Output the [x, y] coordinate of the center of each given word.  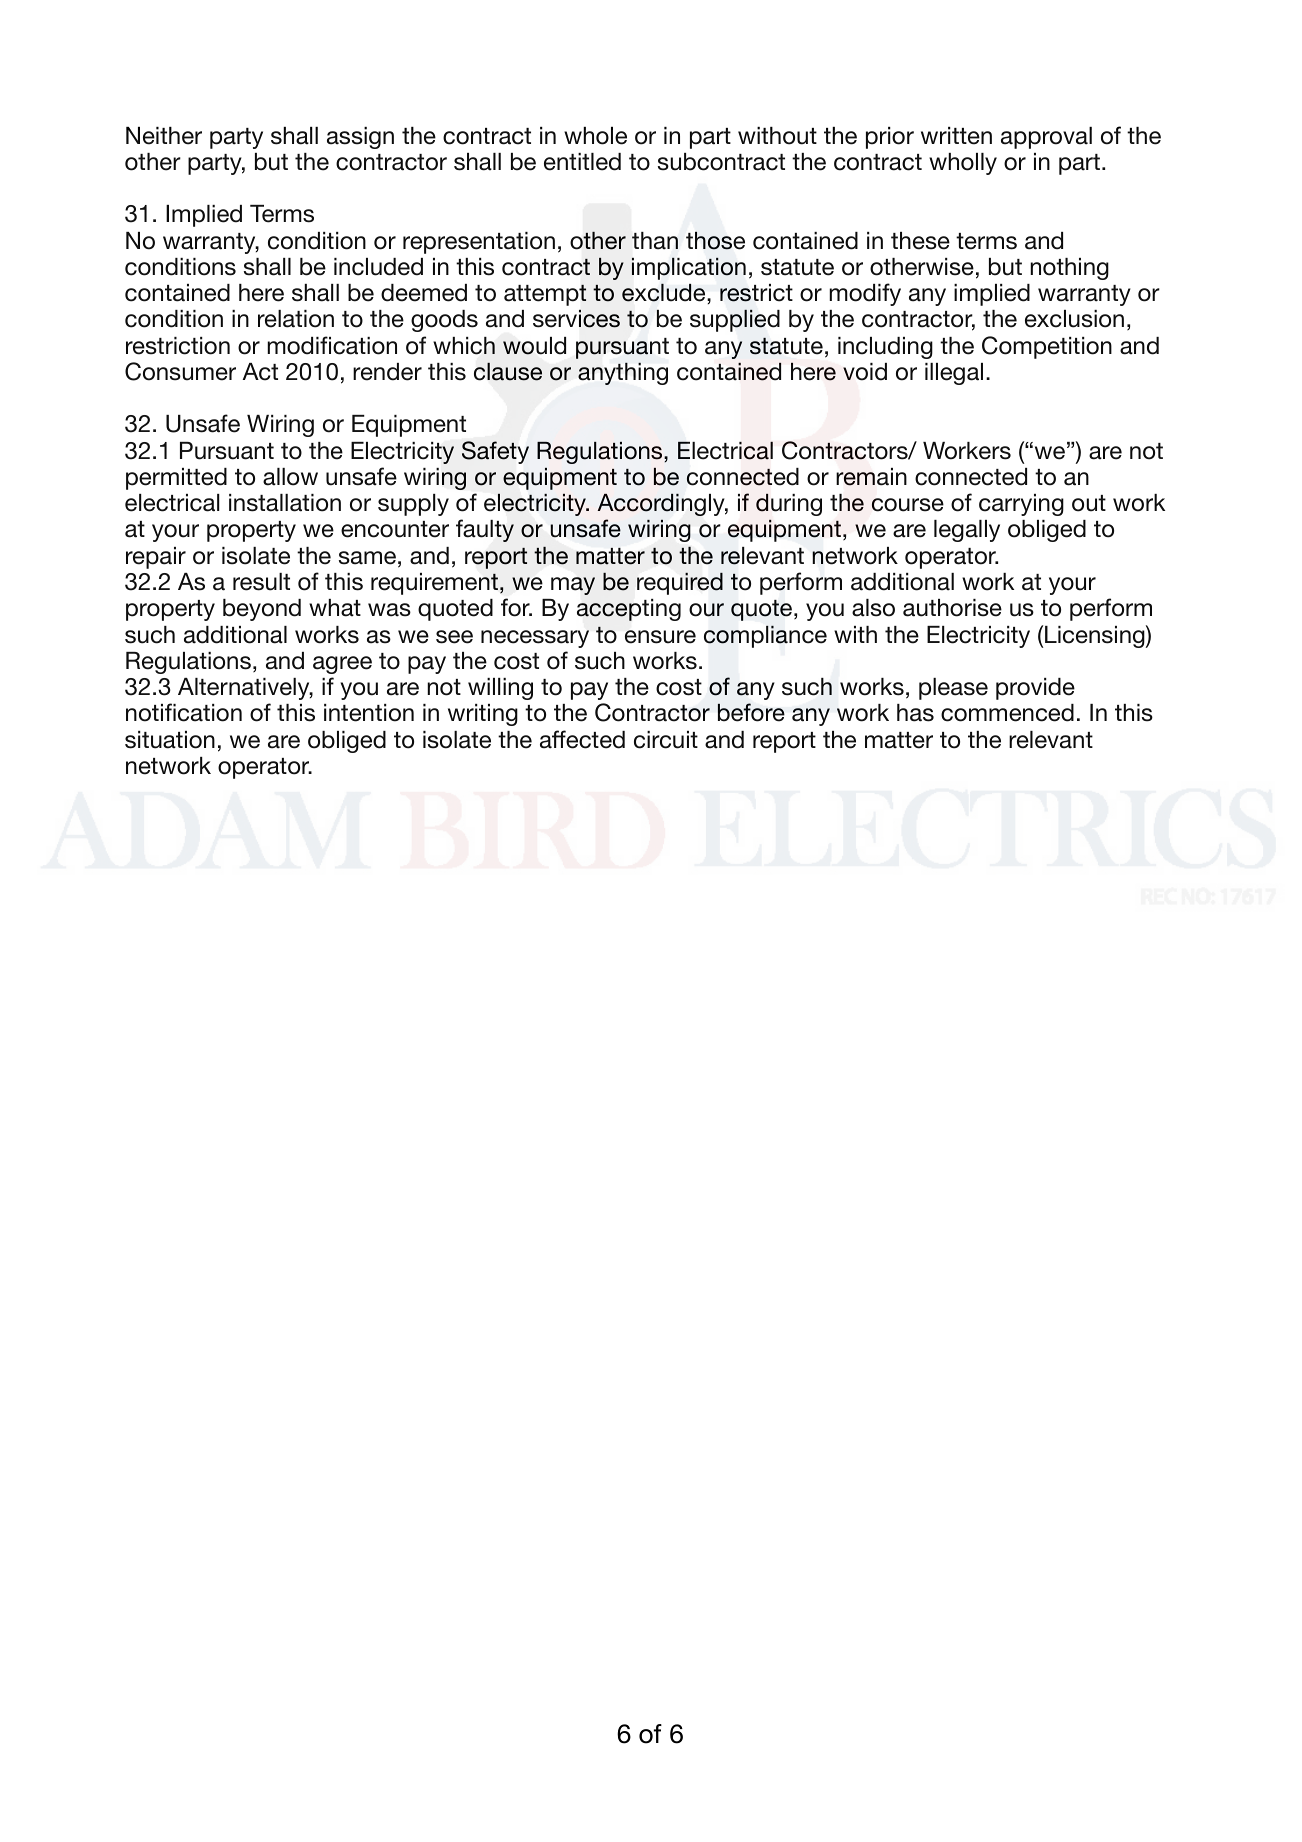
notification [184, 712]
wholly [963, 164]
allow [290, 477]
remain [871, 477]
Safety [495, 452]
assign [360, 138]
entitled [582, 162]
